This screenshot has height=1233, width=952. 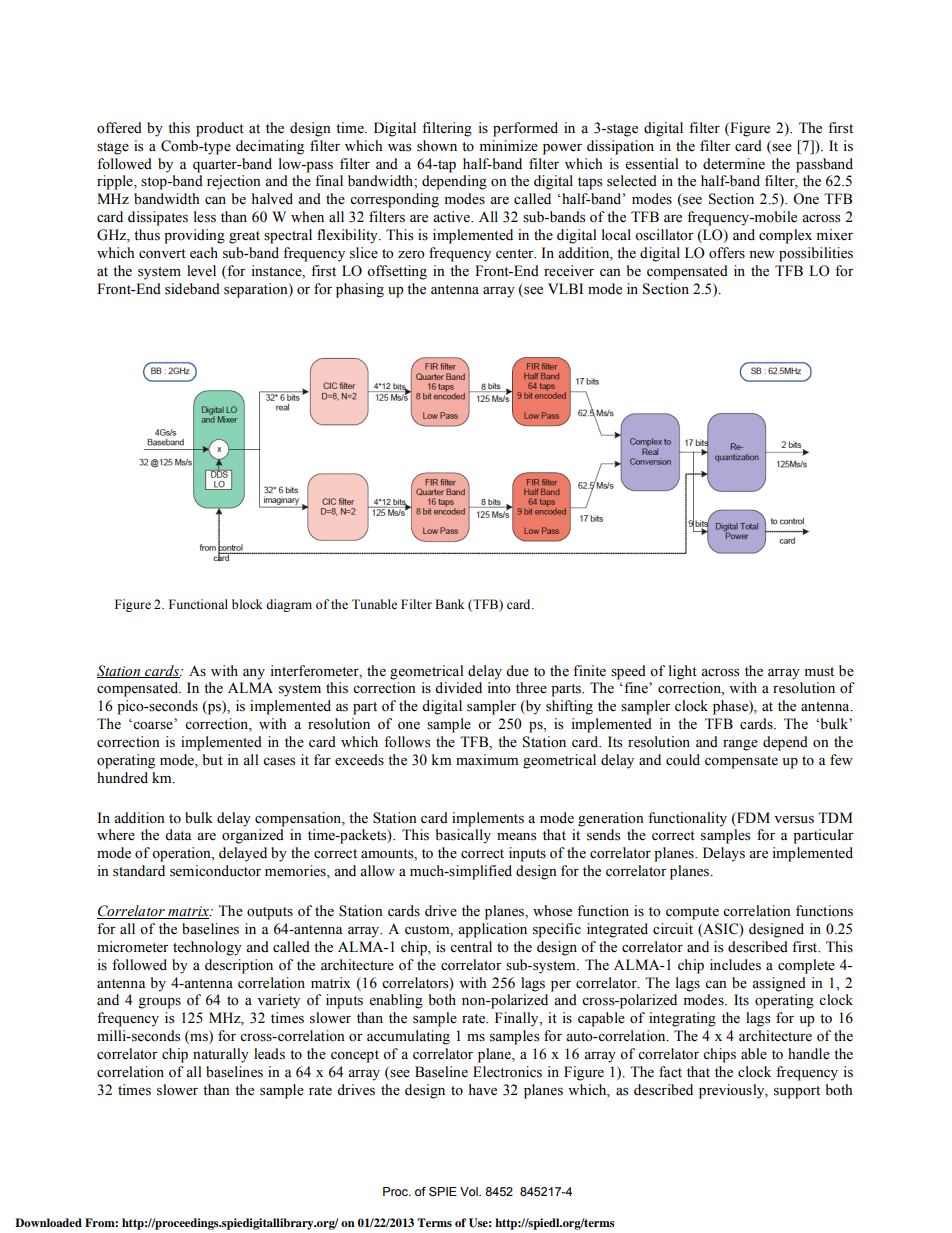 What do you see at coordinates (153, 724) in the screenshot?
I see `coarse` at bounding box center [153, 724].
